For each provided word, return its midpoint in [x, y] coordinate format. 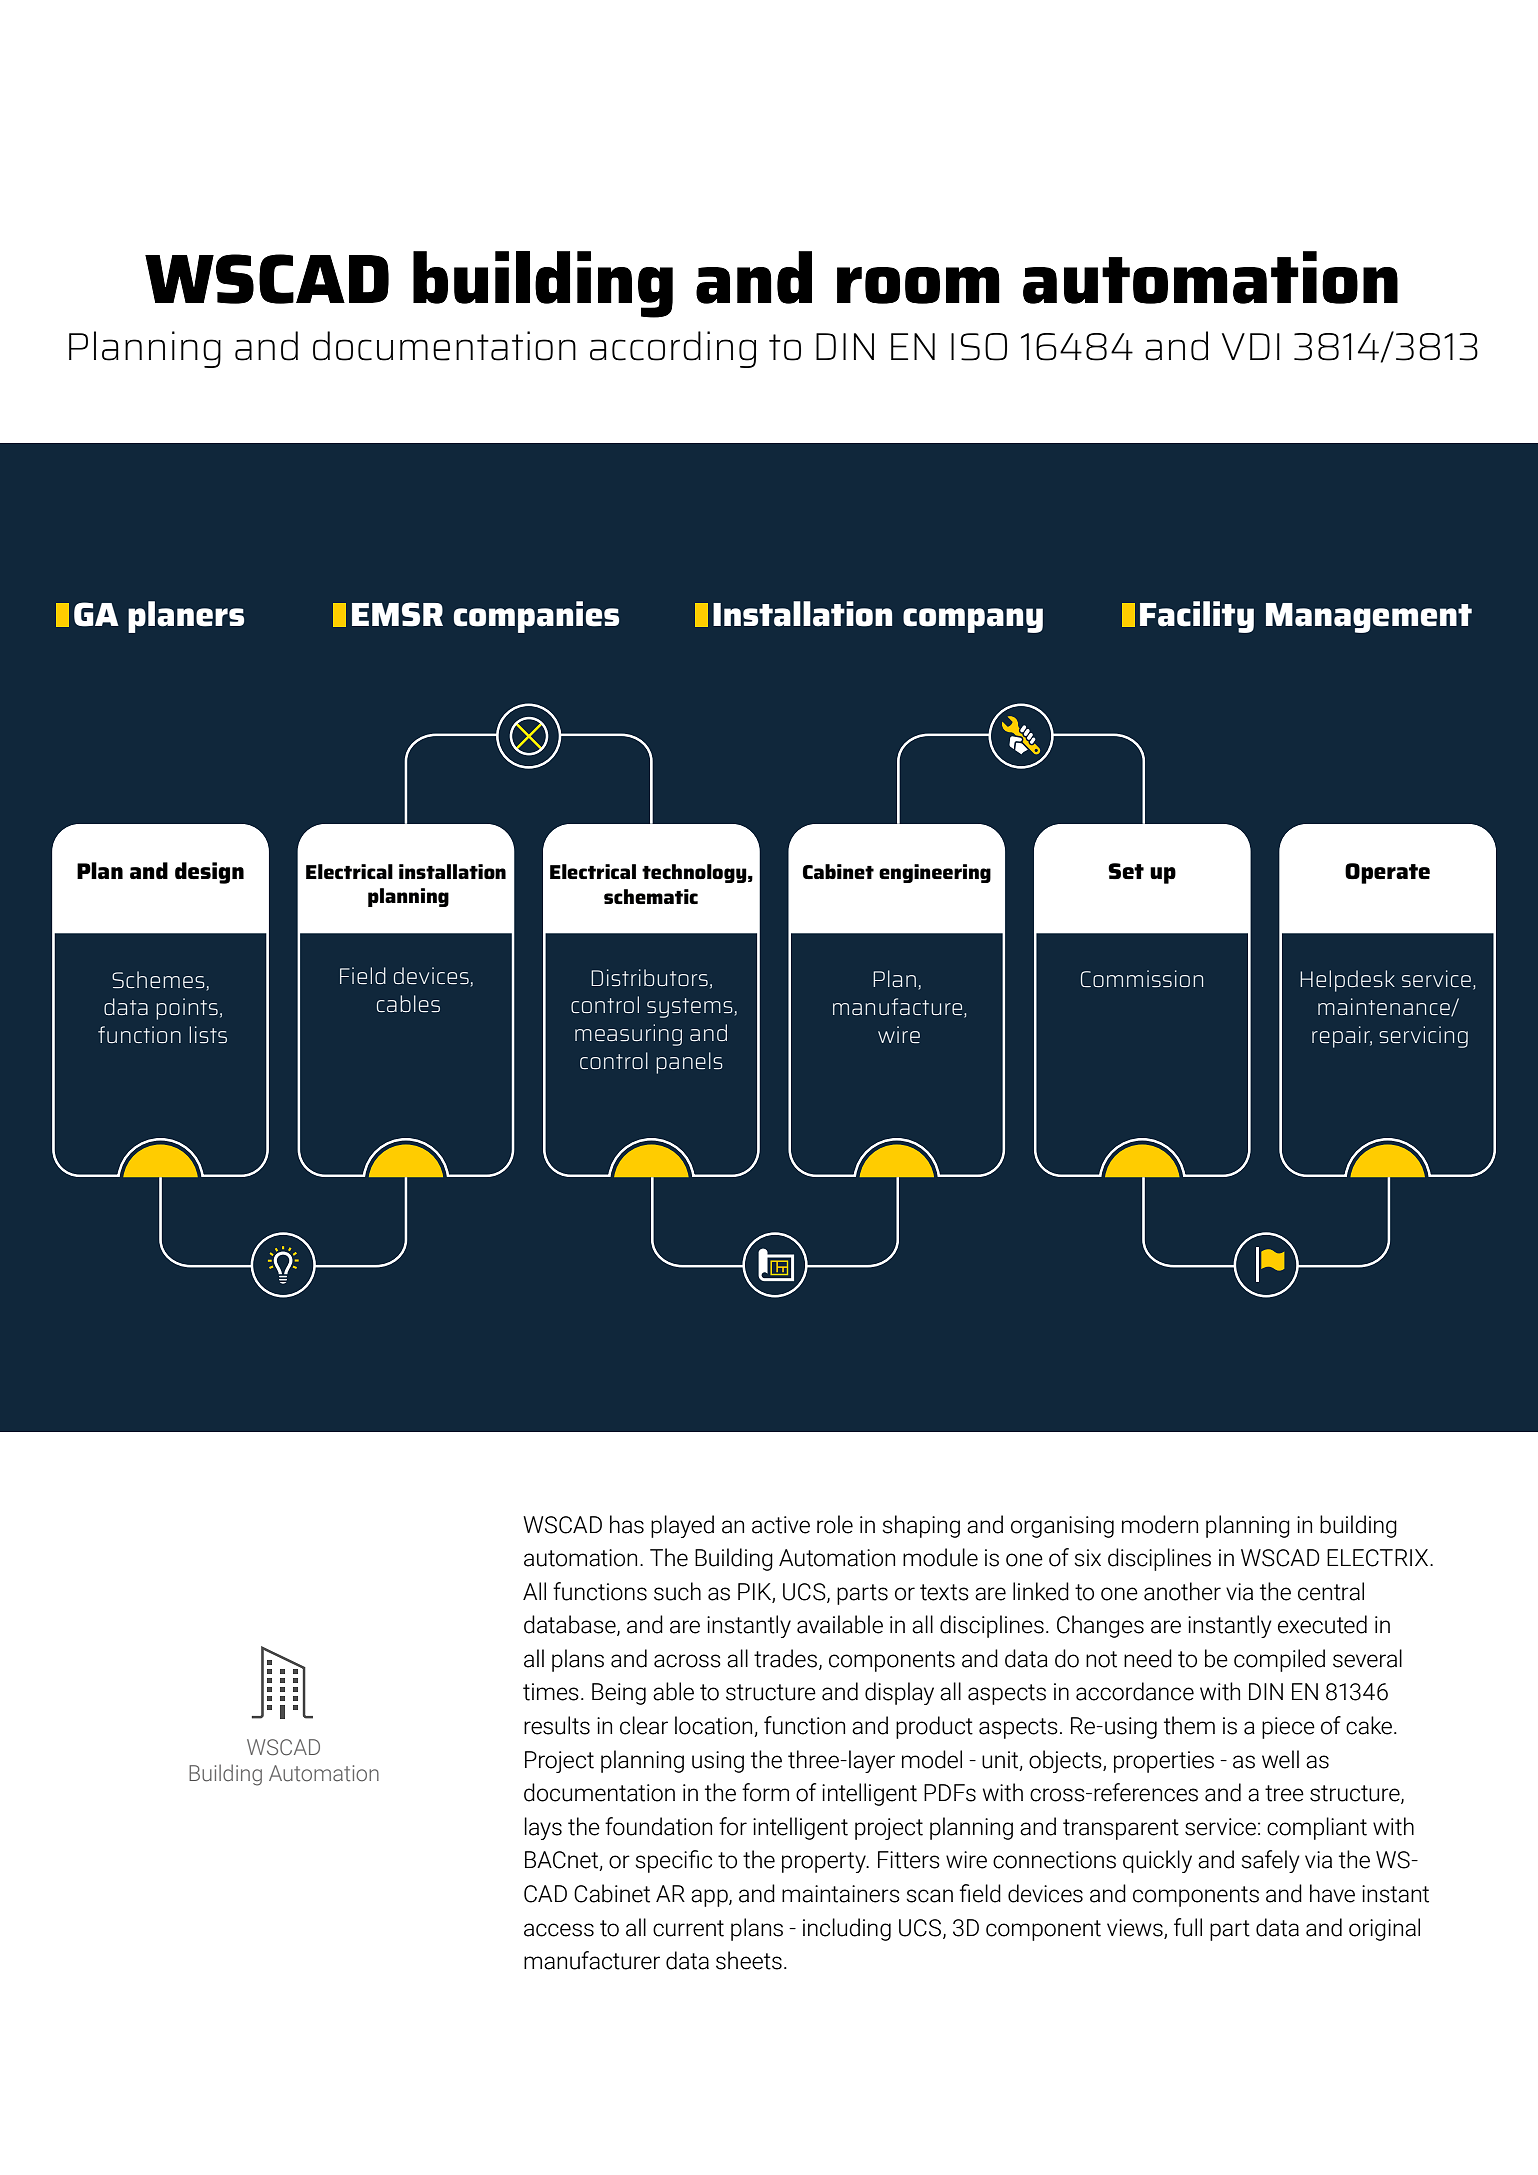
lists [208, 1034]
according [673, 349]
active [781, 1525]
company [973, 620]
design [209, 873]
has [627, 1524]
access [559, 1930]
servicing [1423, 1037]
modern [1160, 1524]
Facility [1197, 617]
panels [689, 1063]
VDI [1251, 346]
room [918, 285]
